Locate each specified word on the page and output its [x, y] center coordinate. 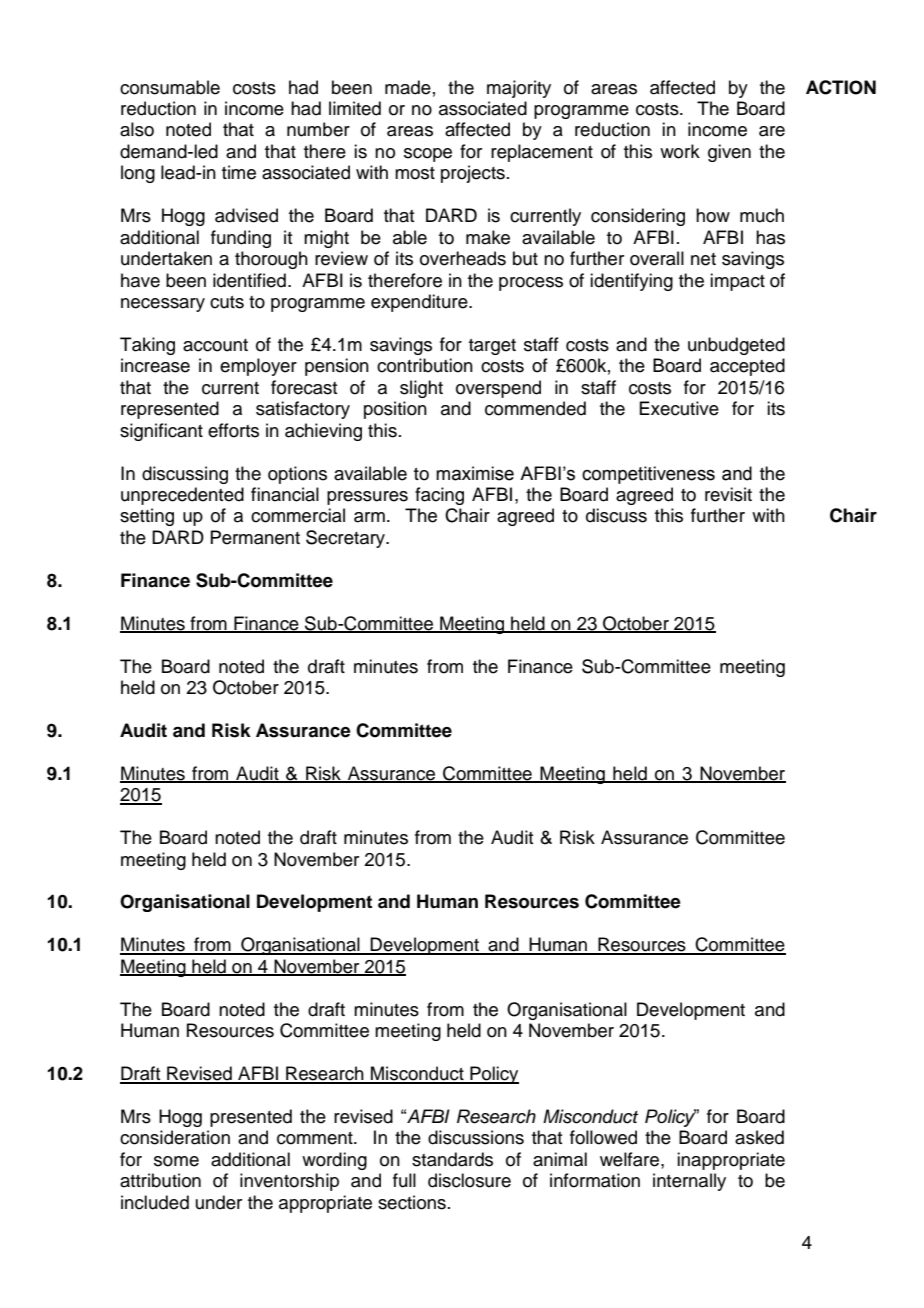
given [729, 153]
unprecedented [182, 496]
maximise [475, 473]
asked [759, 1137]
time [239, 172]
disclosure [469, 1180]
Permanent [255, 537]
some [176, 1161]
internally [689, 1182]
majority [519, 89]
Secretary [347, 539]
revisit [728, 494]
